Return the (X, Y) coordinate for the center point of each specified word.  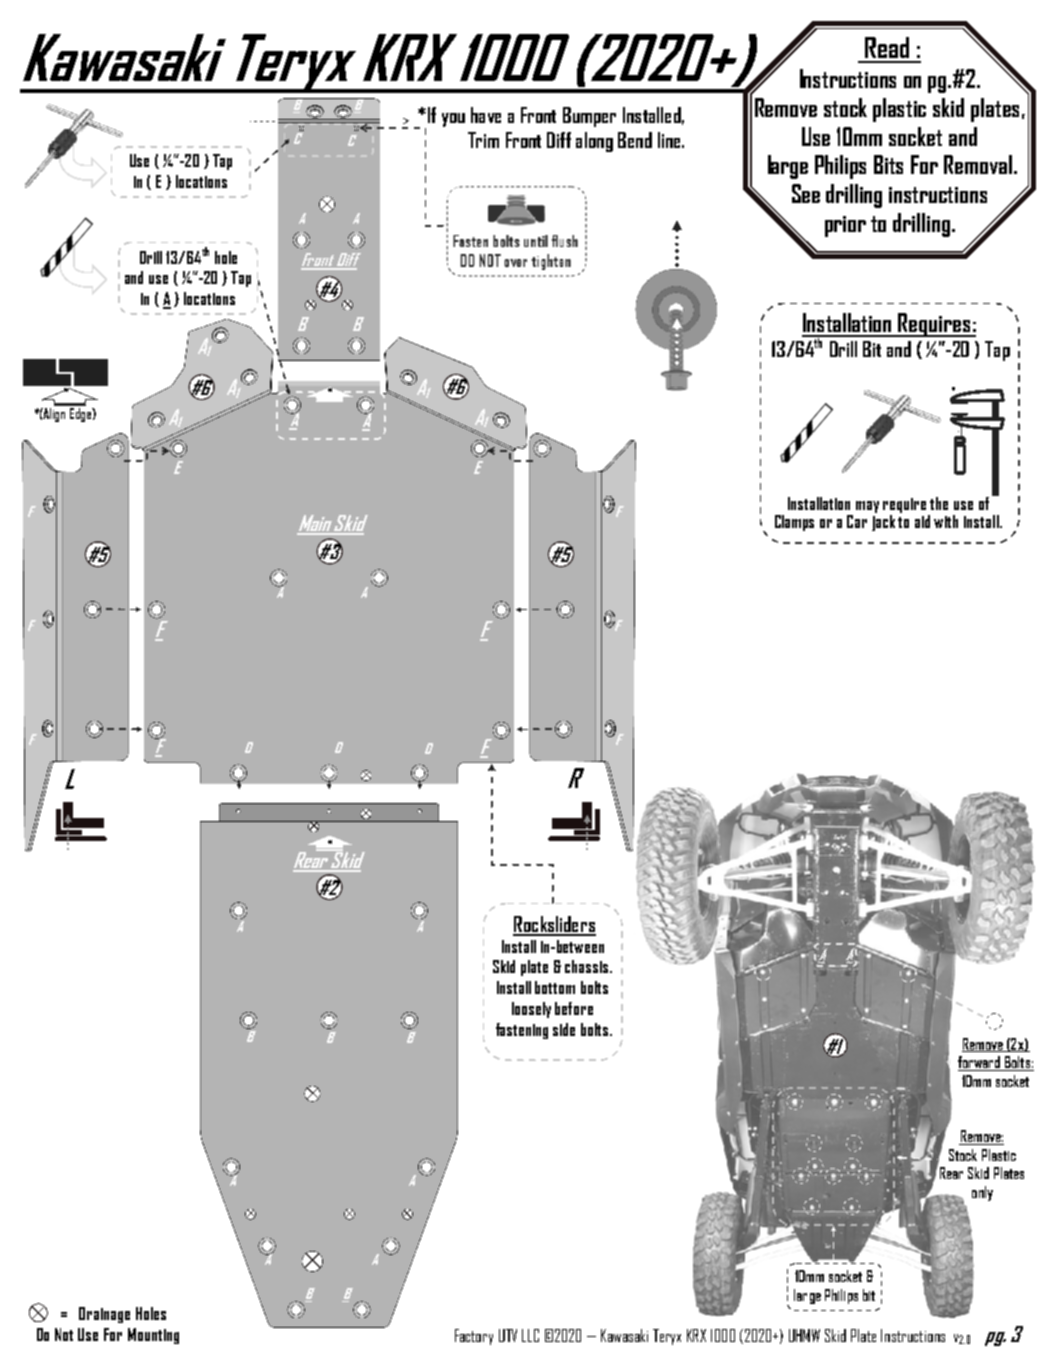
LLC (530, 1335)
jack (883, 523)
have (486, 115)
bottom (555, 987)
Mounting (153, 1336)
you (453, 120)
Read (887, 47)
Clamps (794, 523)
